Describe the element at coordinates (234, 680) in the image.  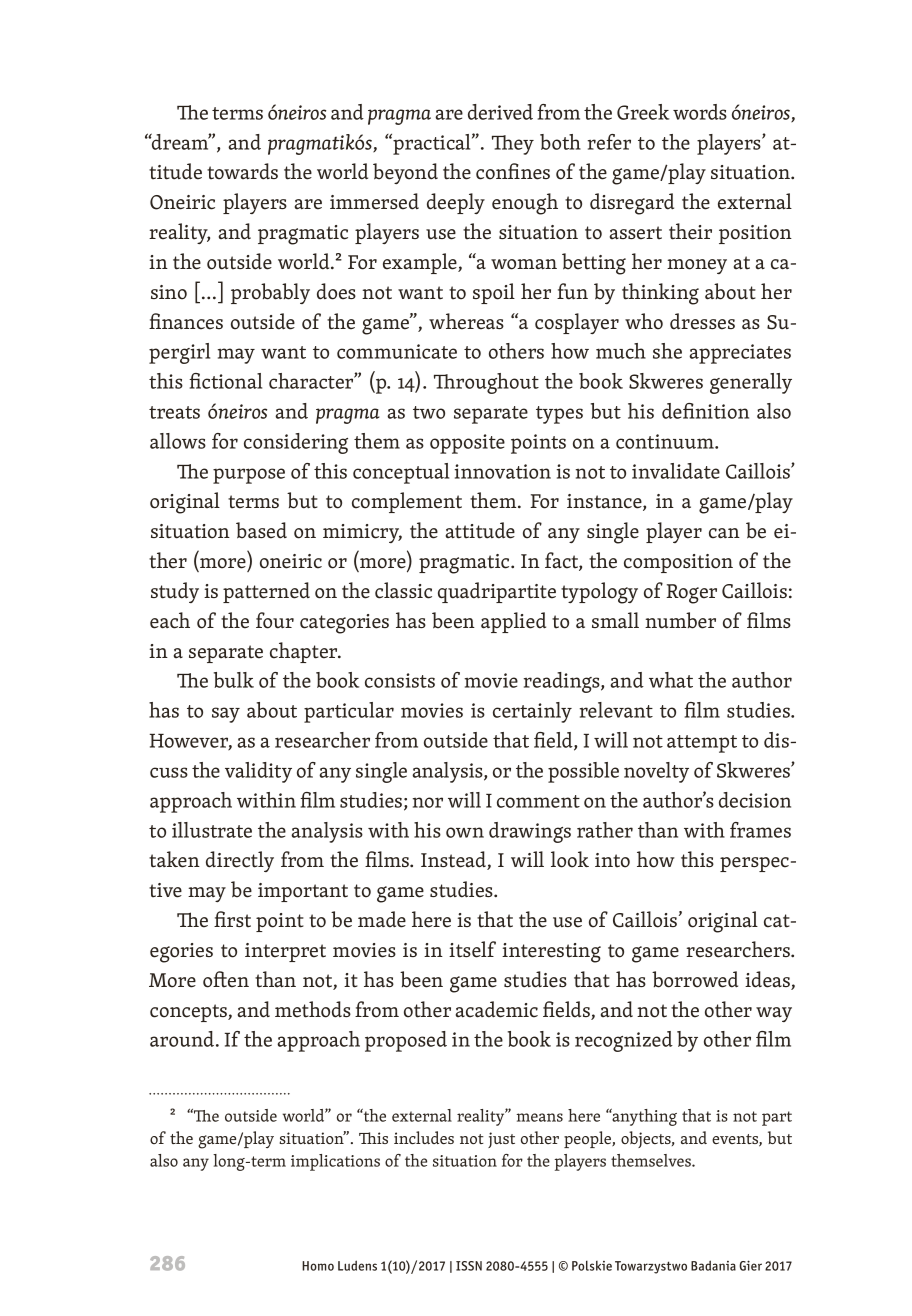
I see `bulk` at that location.
